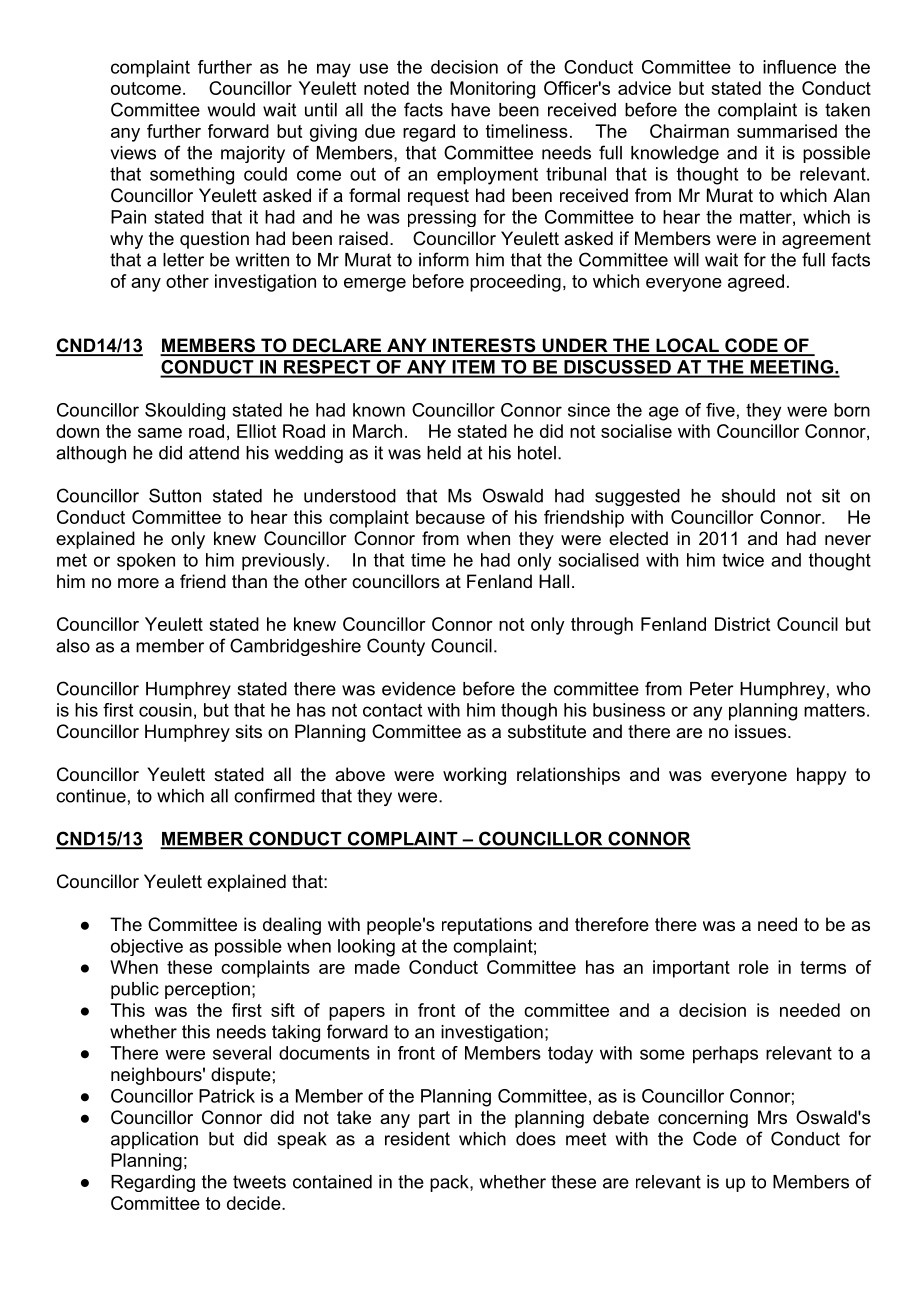  What do you see at coordinates (396, 647) in the screenshot?
I see `County` at bounding box center [396, 647].
